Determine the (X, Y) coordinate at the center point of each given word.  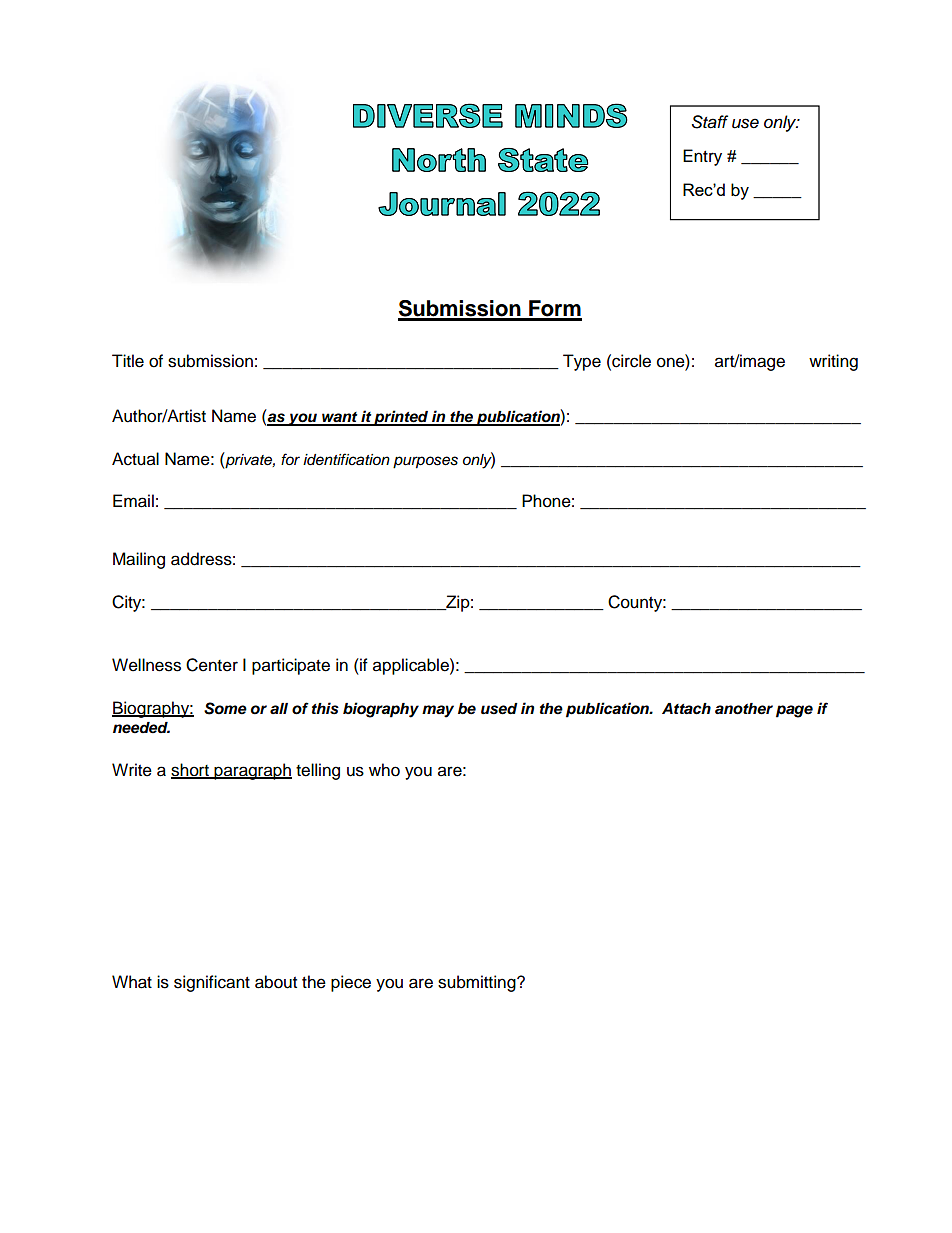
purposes (425, 462)
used (499, 709)
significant (212, 983)
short (191, 770)
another (744, 709)
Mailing (139, 560)
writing (833, 362)
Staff (710, 122)
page (794, 711)
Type (582, 362)
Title (128, 361)
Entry (702, 157)
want (340, 418)
